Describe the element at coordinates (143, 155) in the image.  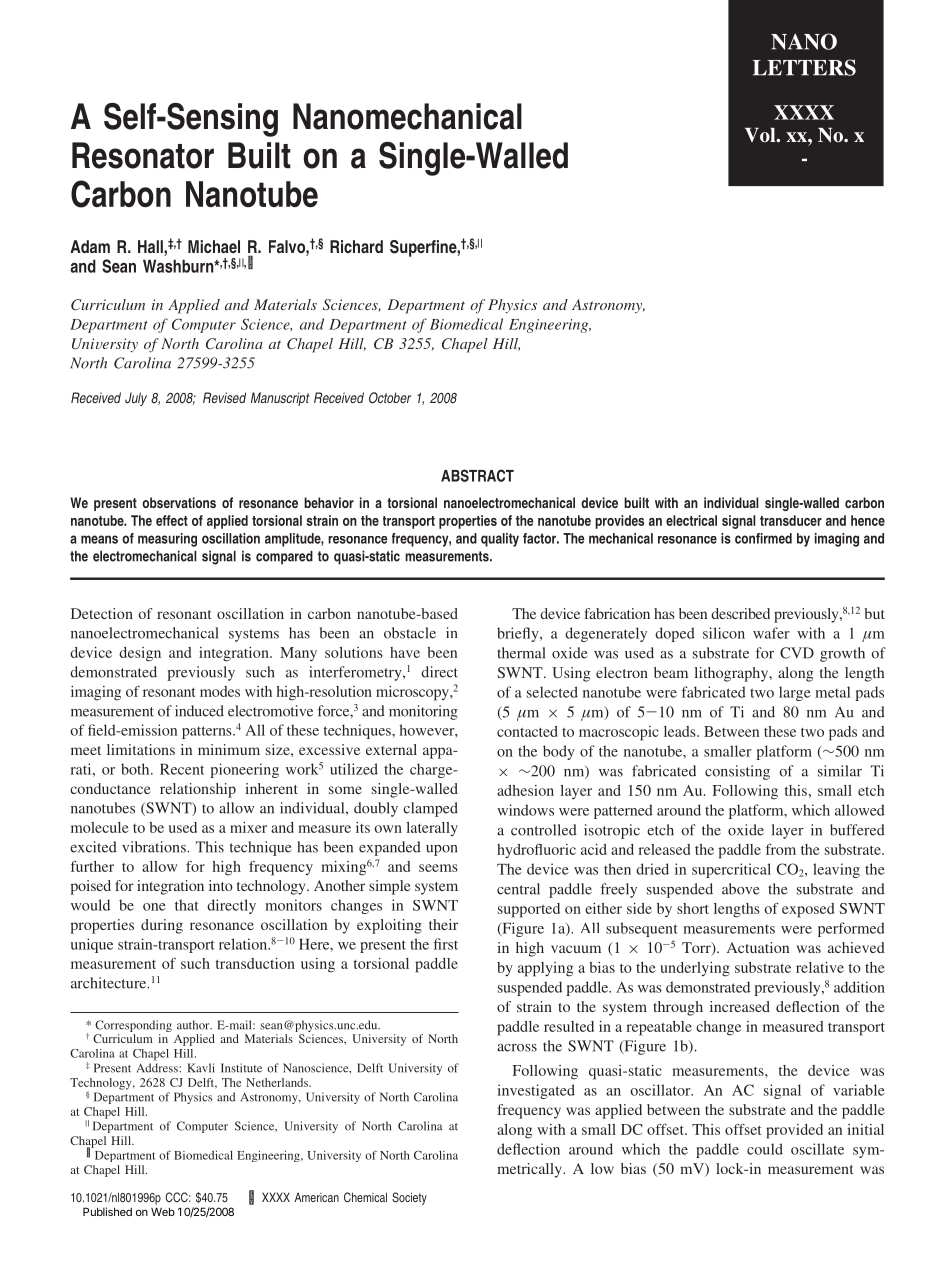
I see `Resonator` at that location.
